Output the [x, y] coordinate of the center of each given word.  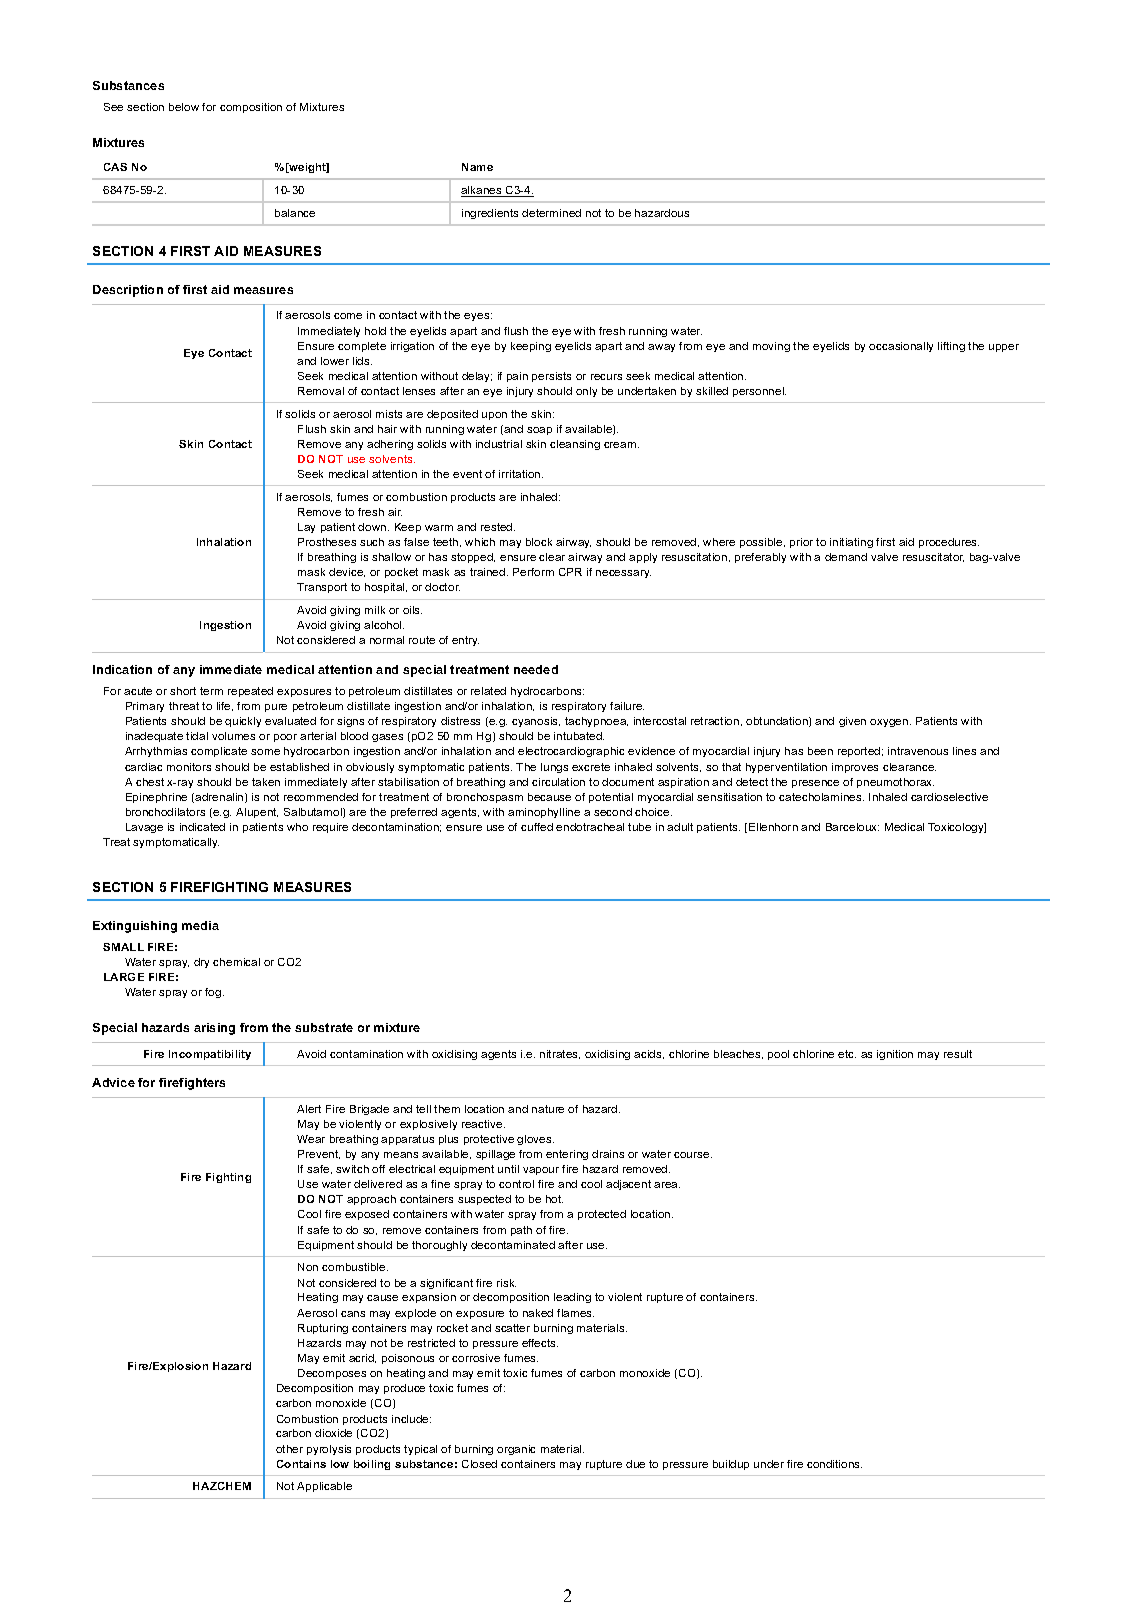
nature [548, 1109]
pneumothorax [895, 783]
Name [477, 167]
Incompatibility [210, 1055]
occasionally [901, 347]
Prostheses [327, 542]
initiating [851, 543]
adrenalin [220, 798]
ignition [895, 1055]
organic [516, 1450]
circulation [558, 782]
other [289, 1449]
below [184, 107]
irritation [521, 474]
